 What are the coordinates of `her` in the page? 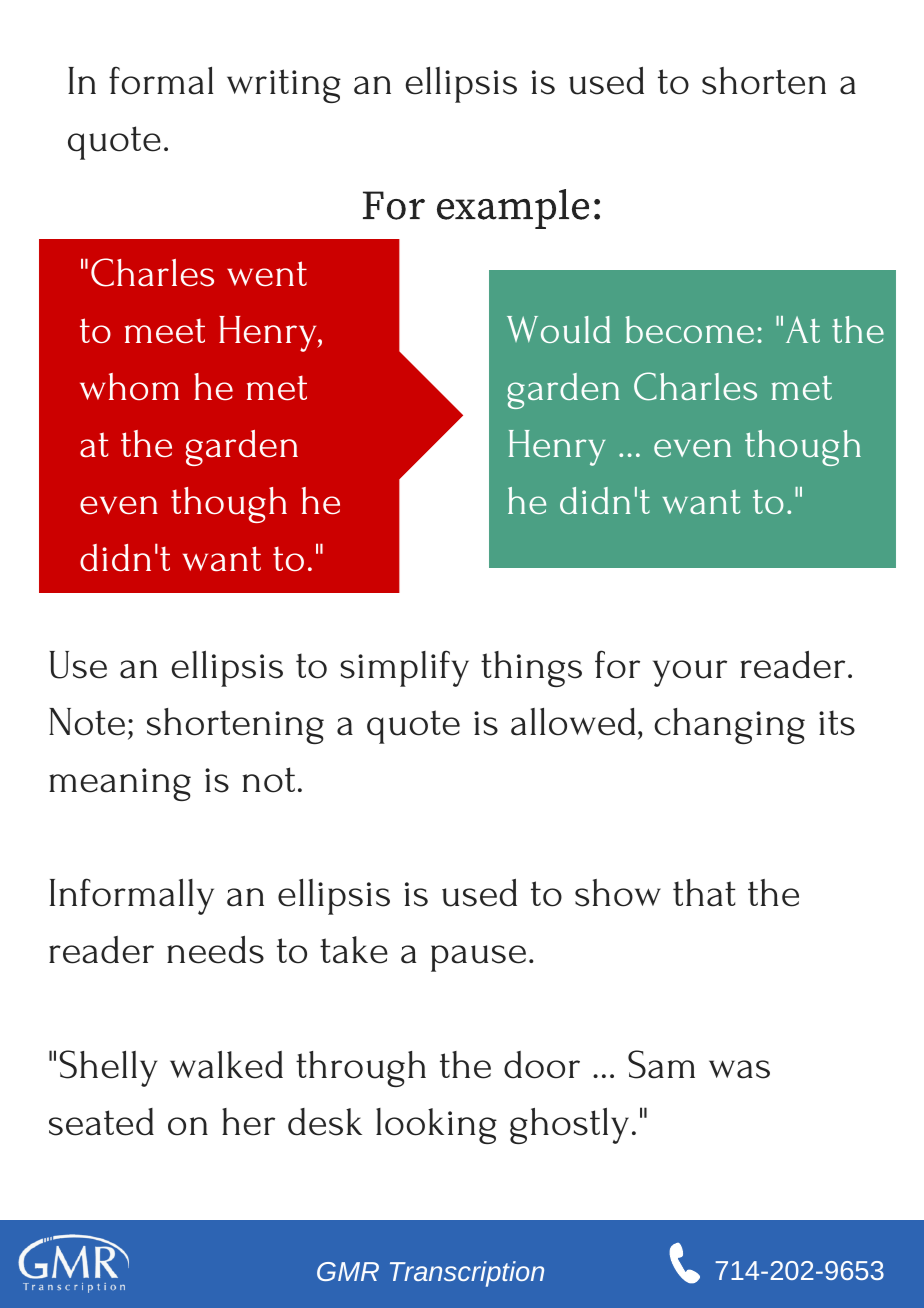 It's located at (248, 1122).
